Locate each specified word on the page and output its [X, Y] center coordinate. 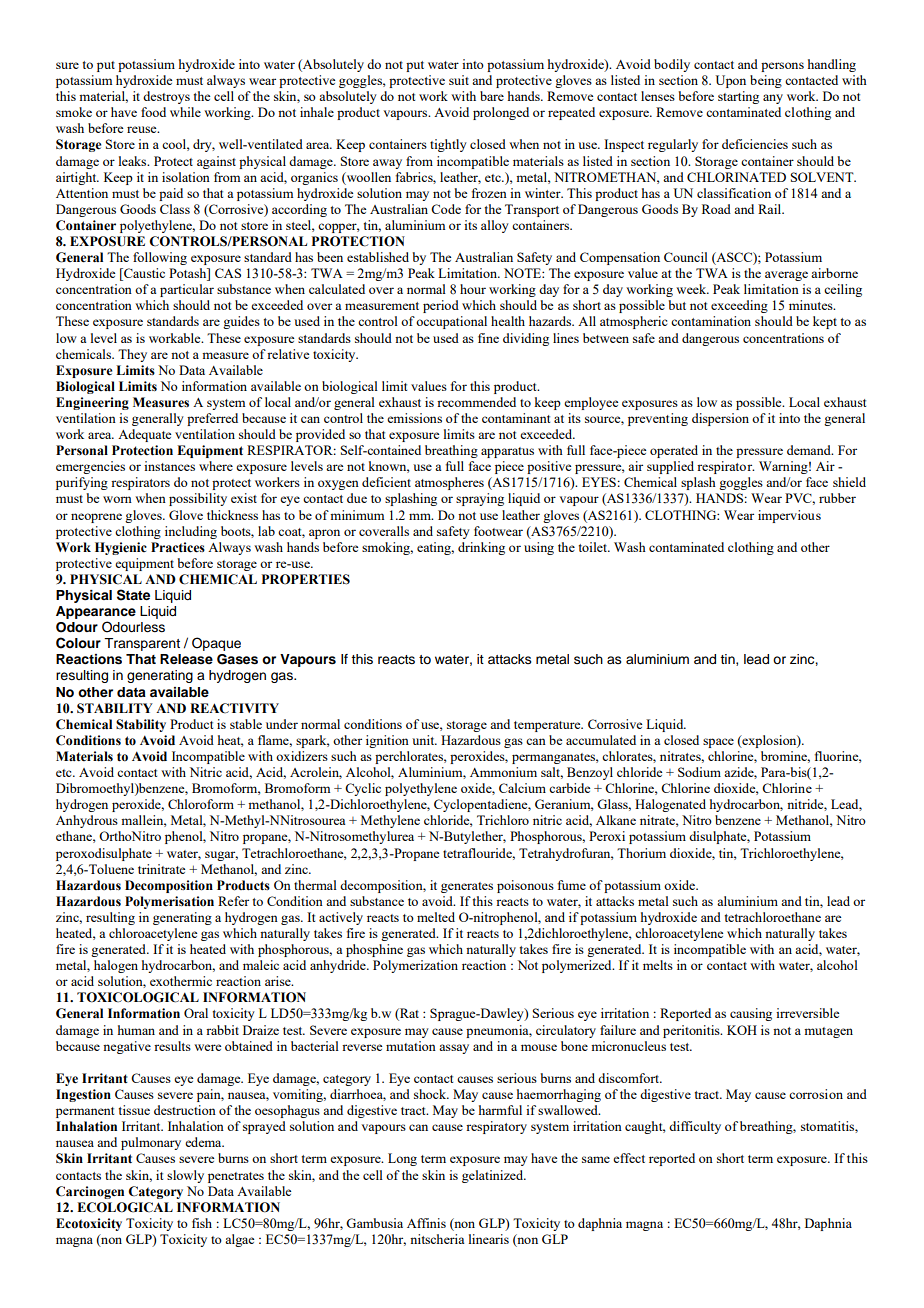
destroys [166, 97]
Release [186, 659]
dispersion [720, 419]
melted [436, 917]
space [718, 743]
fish [202, 1223]
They [132, 355]
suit [459, 80]
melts [658, 965]
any [773, 99]
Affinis [426, 1223]
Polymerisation [169, 902]
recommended [476, 402]
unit [424, 740]
